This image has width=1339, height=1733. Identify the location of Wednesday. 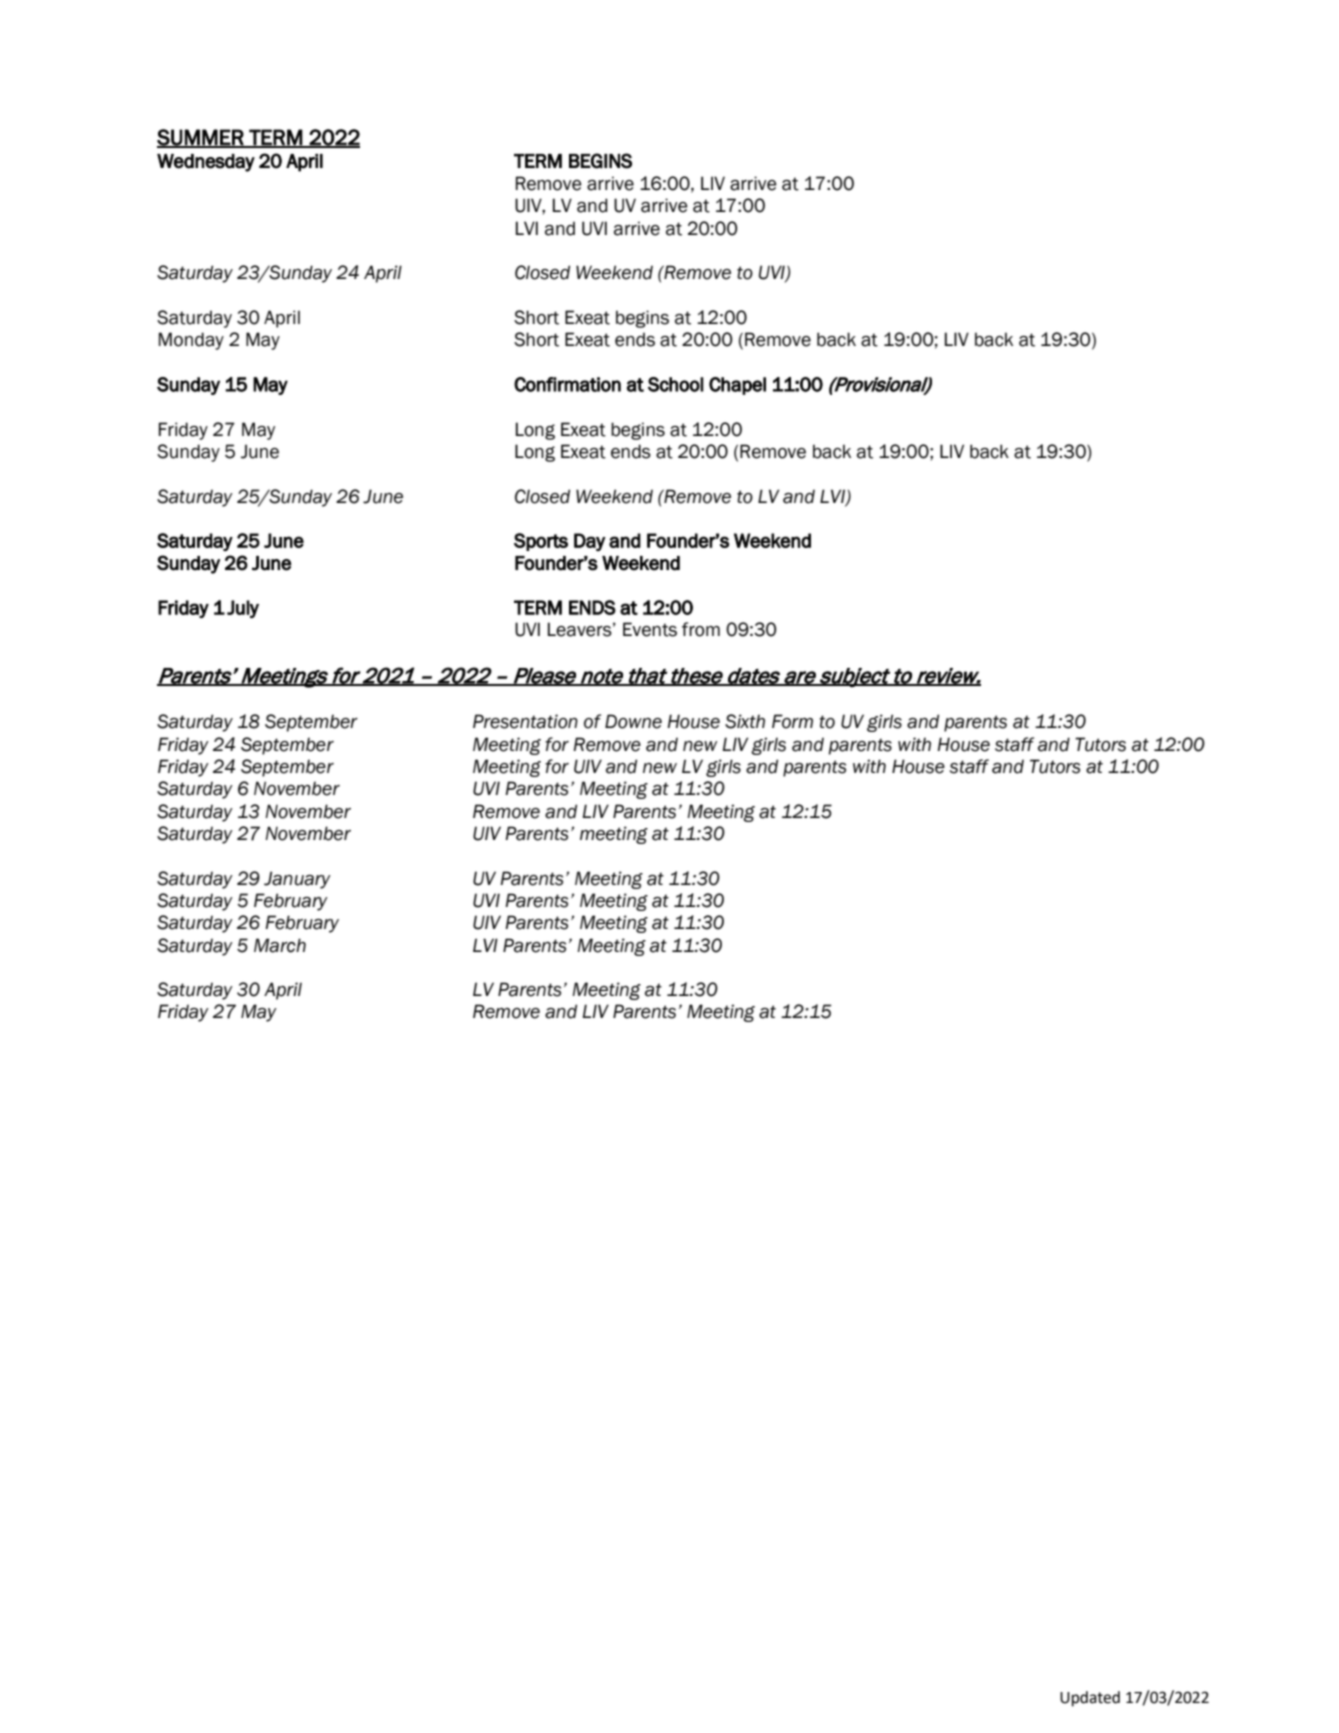
(206, 163).
